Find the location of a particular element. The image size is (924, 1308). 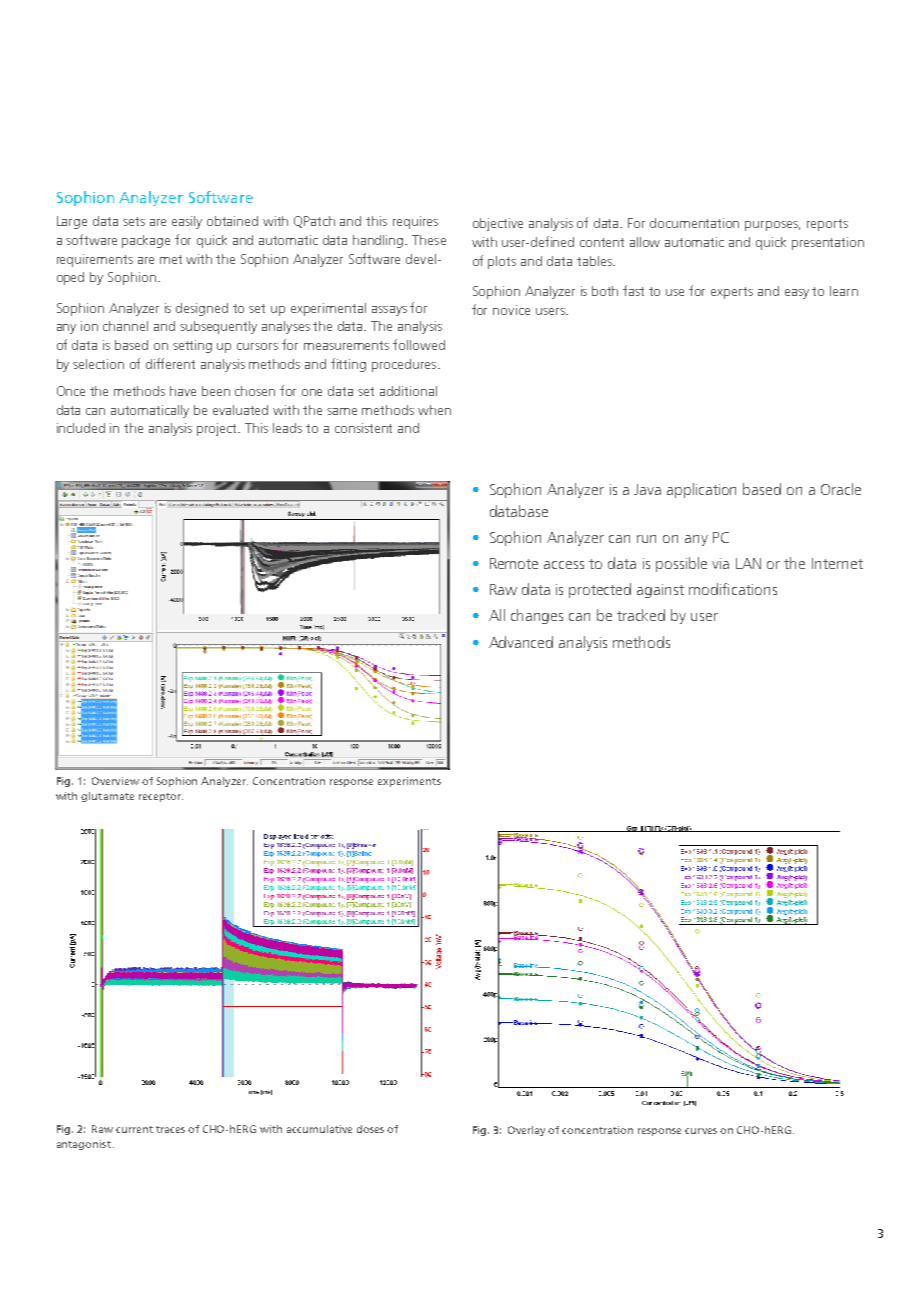

Remote is located at coordinates (514, 563).
